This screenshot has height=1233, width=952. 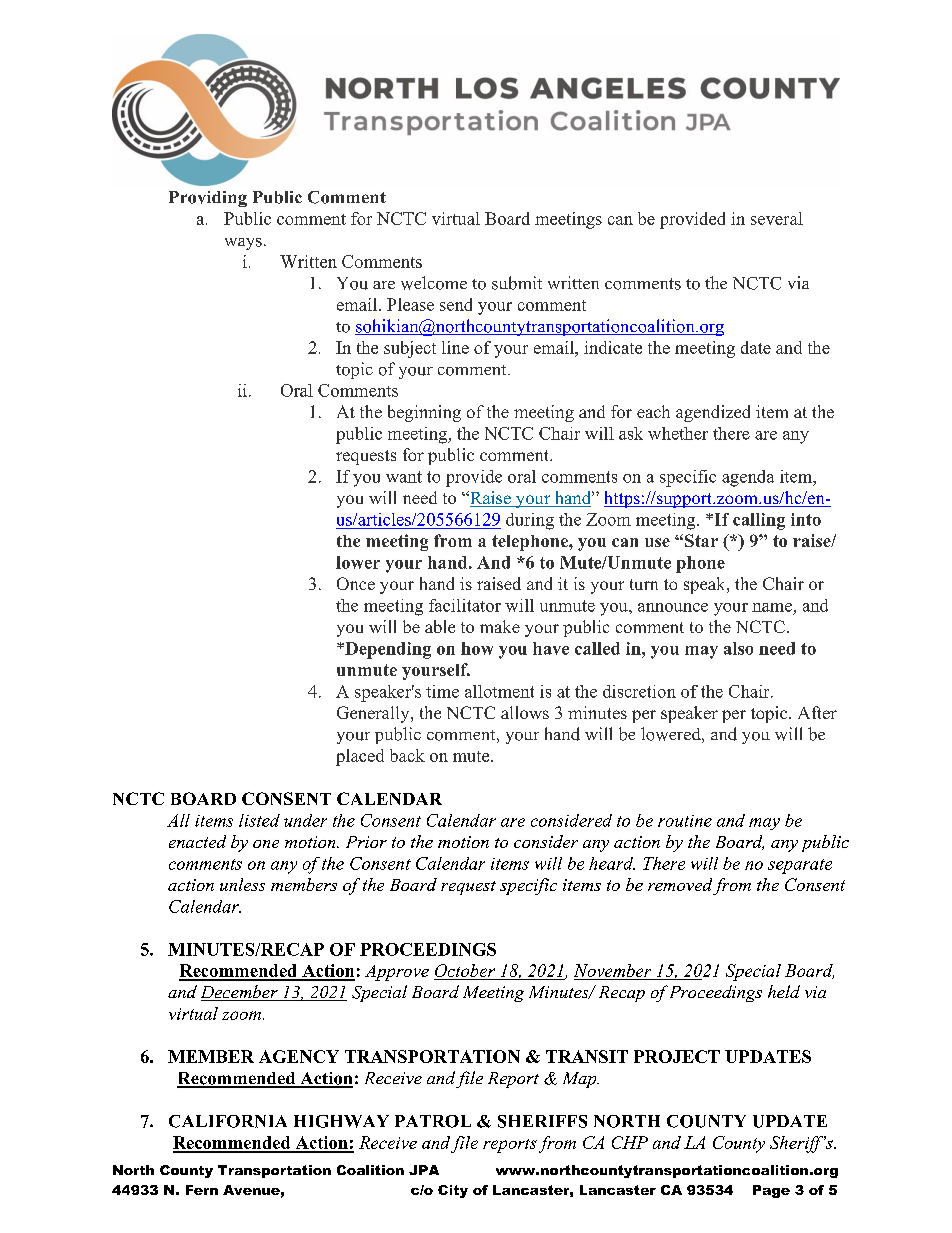 What do you see at coordinates (517, 283) in the screenshot?
I see `submit` at bounding box center [517, 283].
